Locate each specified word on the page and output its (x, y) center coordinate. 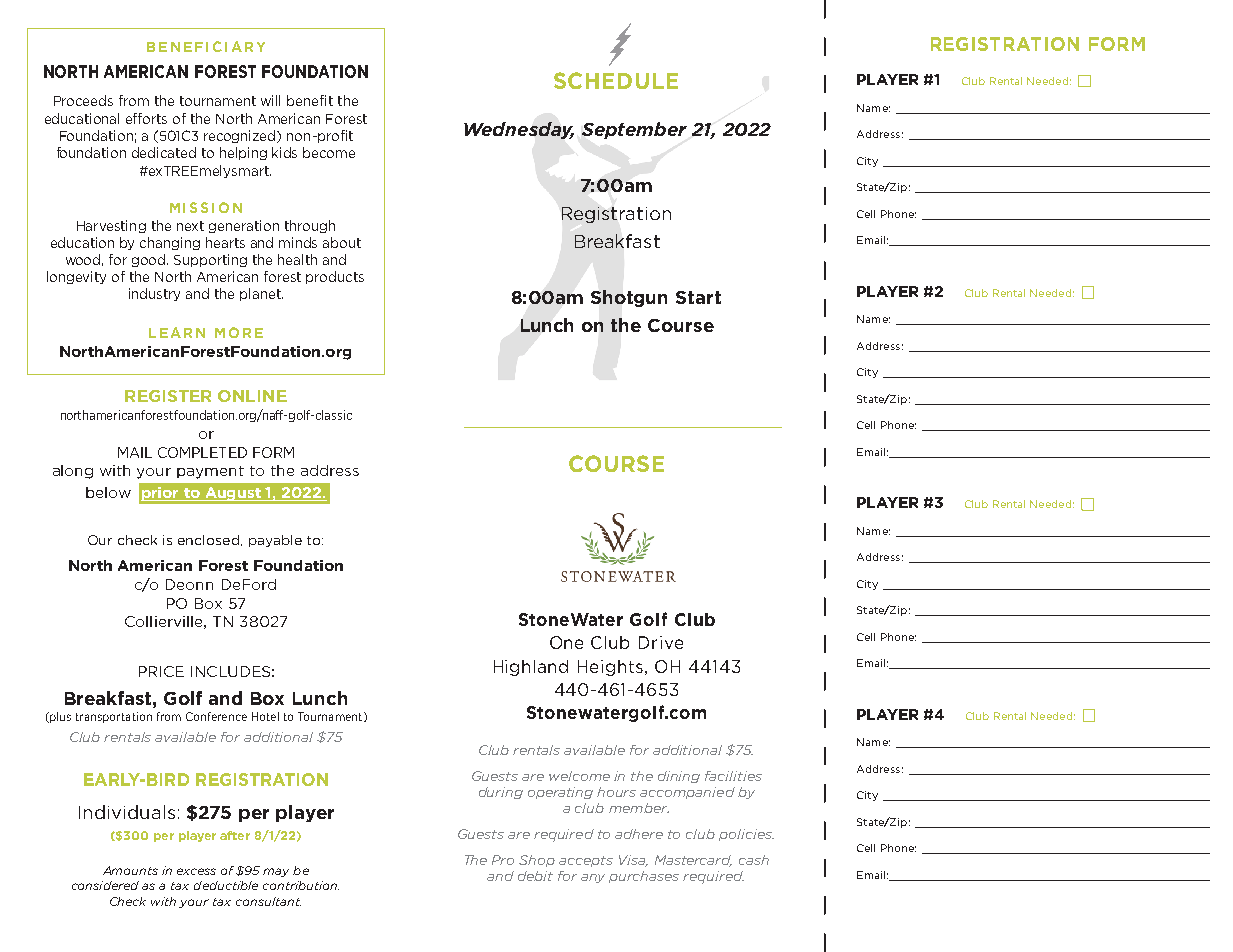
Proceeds (83, 100)
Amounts (130, 870)
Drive (661, 642)
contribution (301, 885)
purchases (644, 877)
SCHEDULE (616, 80)
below (108, 492)
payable (275, 541)
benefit (310, 100)
